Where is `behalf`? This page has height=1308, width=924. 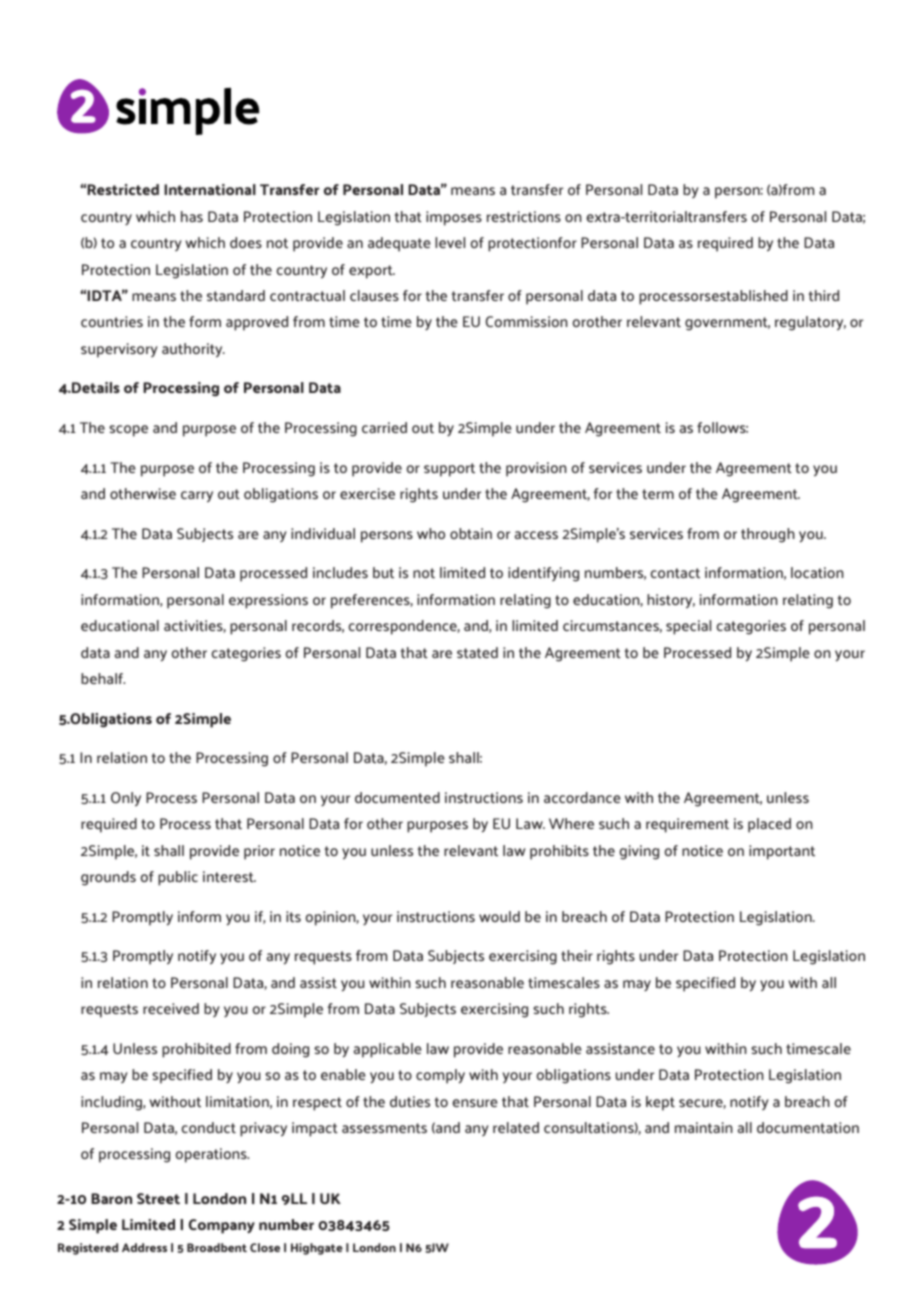
behalf is located at coordinates (103, 678).
